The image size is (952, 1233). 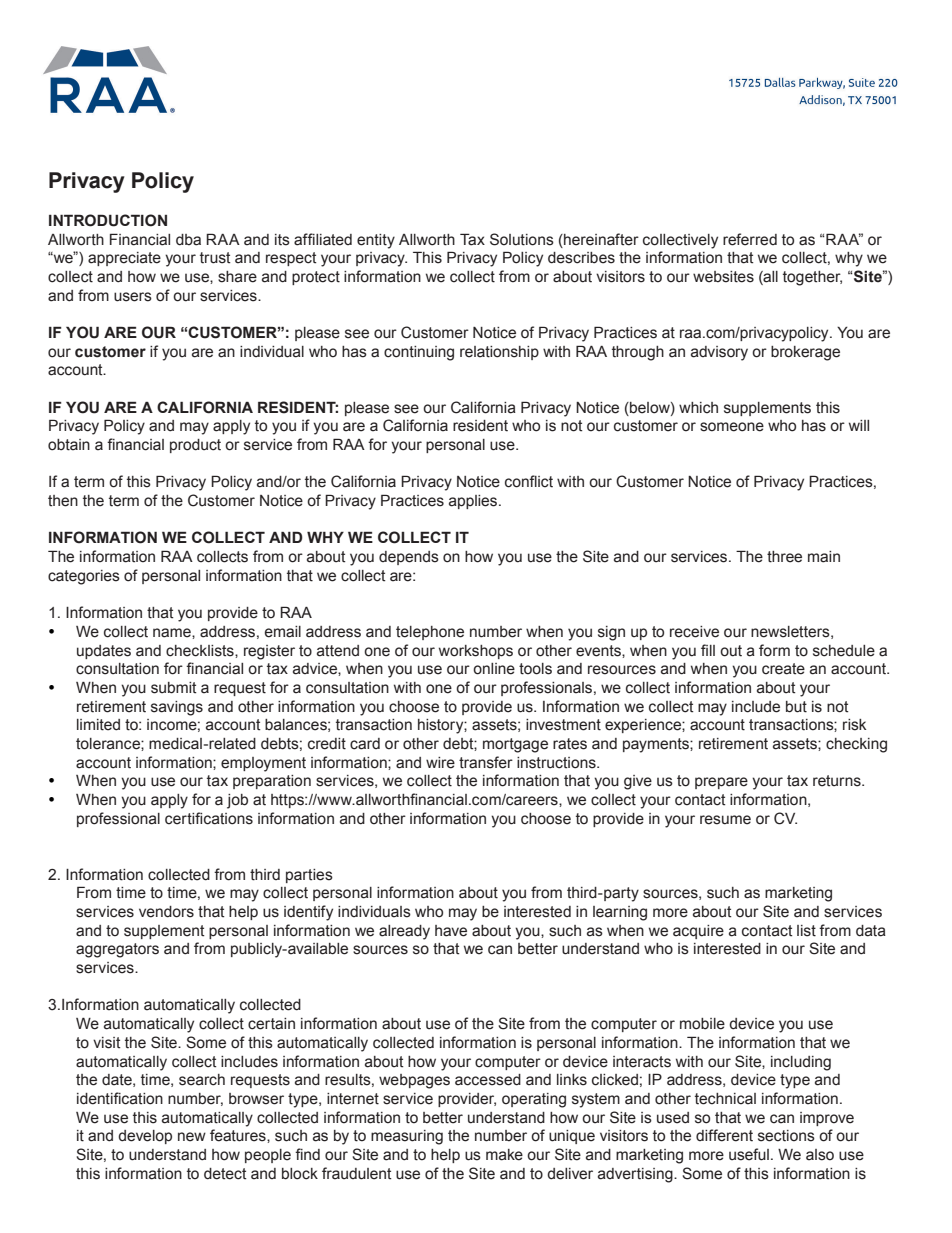 What do you see at coordinates (166, 912) in the document?
I see `vendors` at bounding box center [166, 912].
